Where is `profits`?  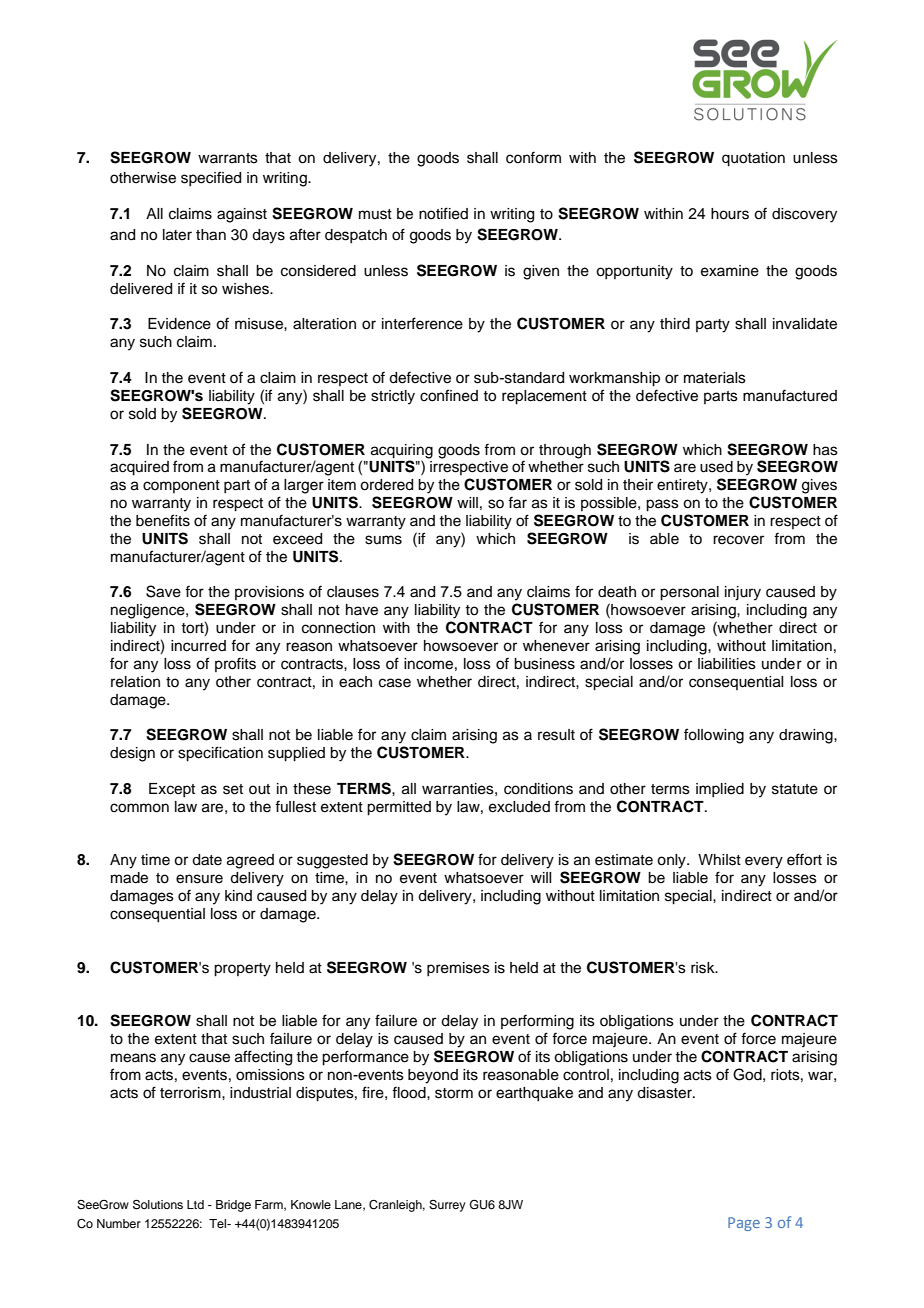
profits is located at coordinates (235, 664).
